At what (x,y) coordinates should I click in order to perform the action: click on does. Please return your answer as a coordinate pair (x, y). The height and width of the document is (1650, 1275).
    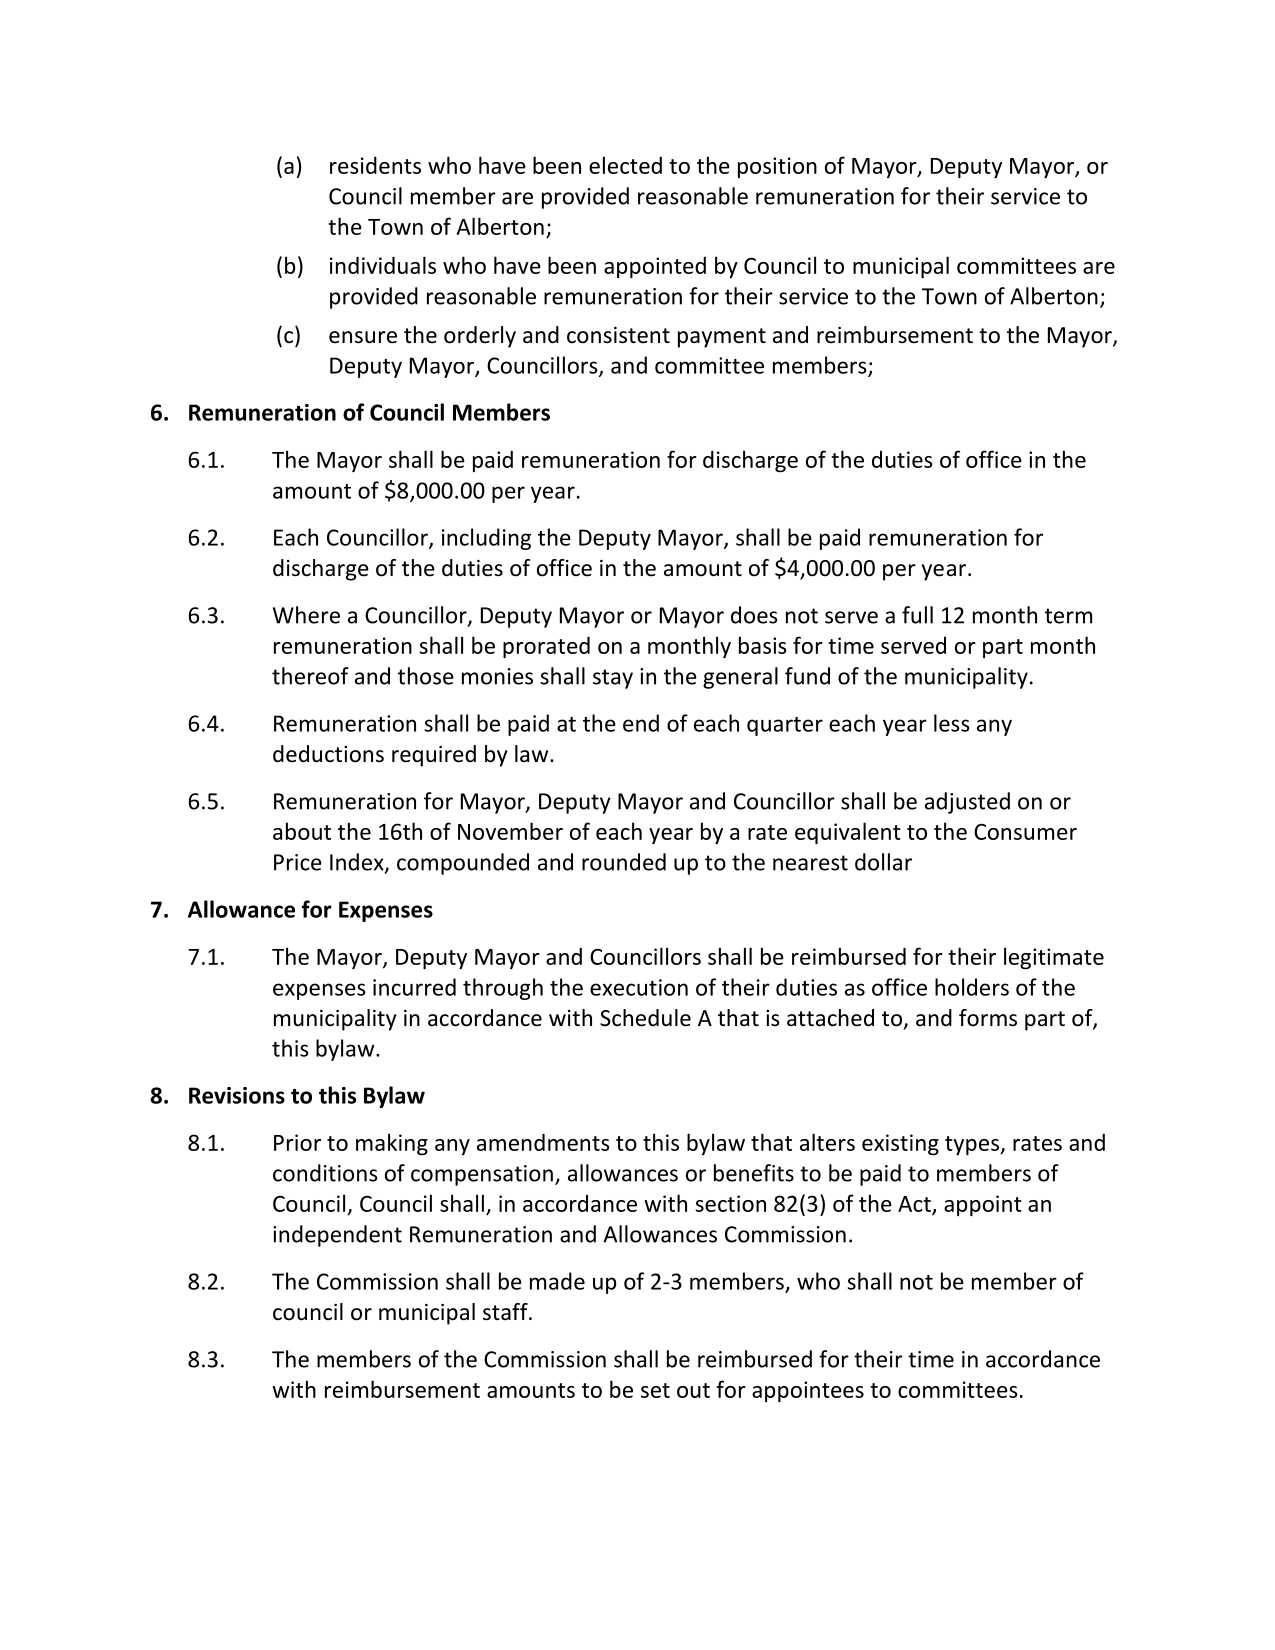
    Looking at the image, I should click on (754, 615).
